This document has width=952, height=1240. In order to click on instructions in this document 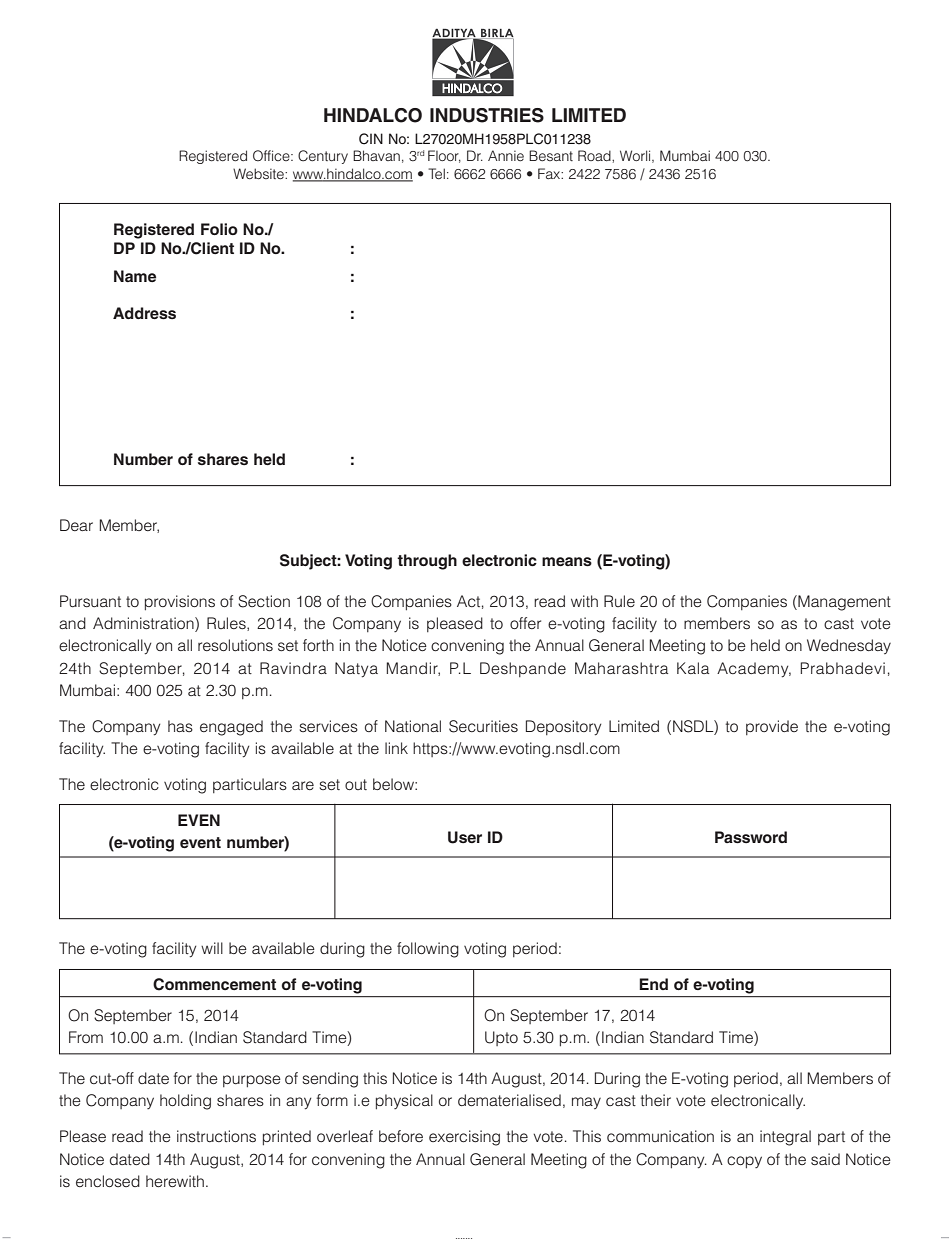, I will do `click(216, 1136)`.
